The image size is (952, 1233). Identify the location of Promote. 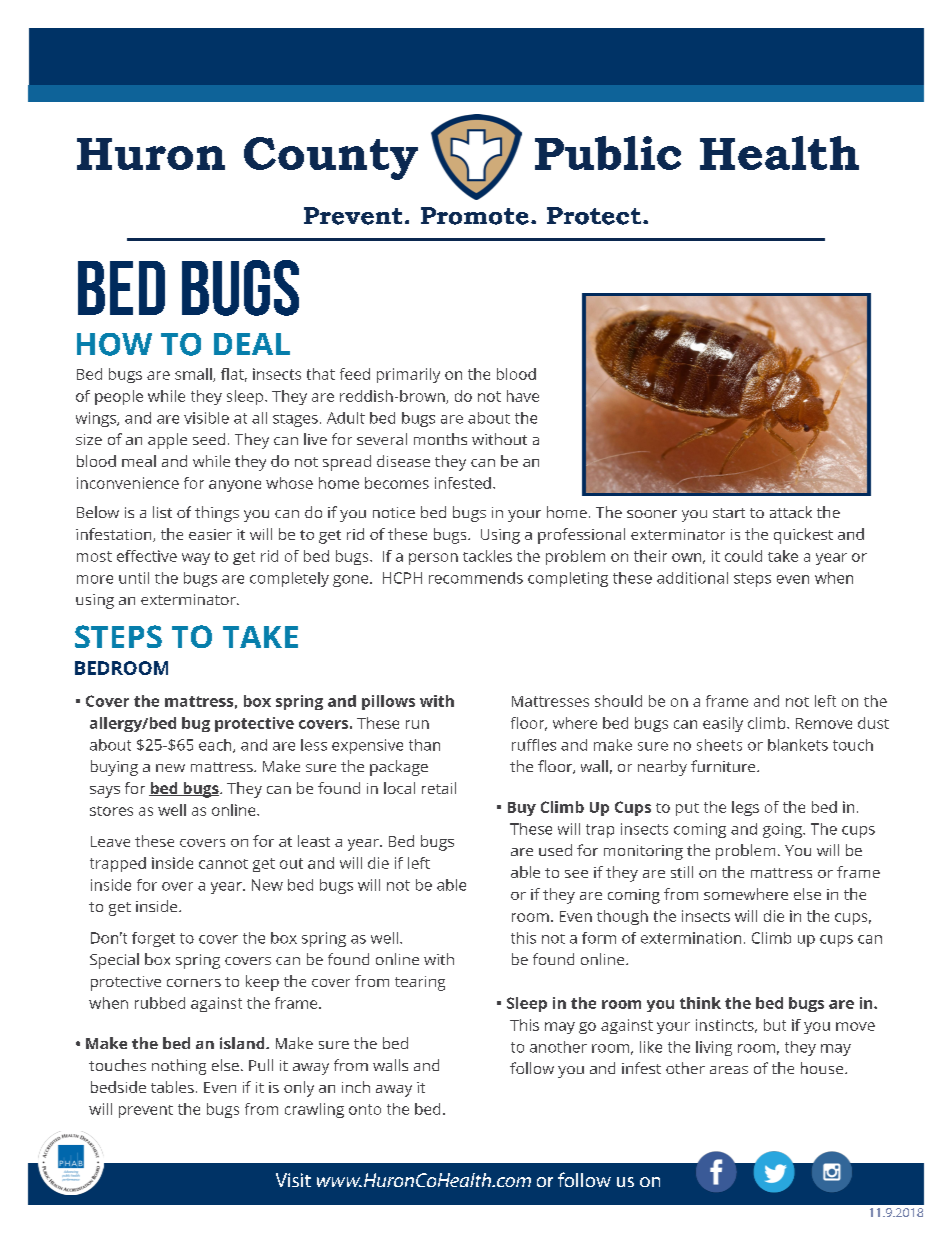
(475, 216).
